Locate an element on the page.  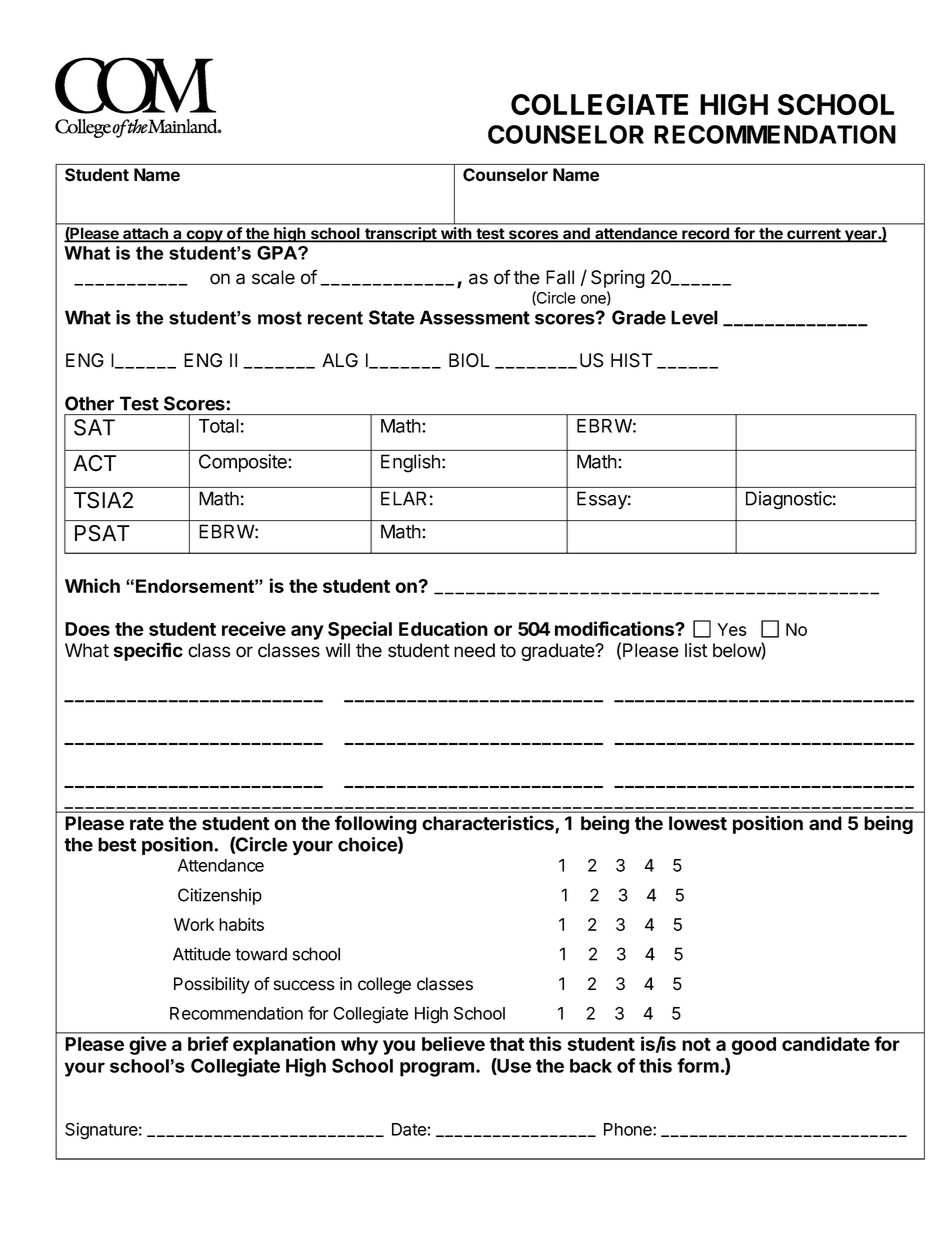
give is located at coordinates (148, 1045).
